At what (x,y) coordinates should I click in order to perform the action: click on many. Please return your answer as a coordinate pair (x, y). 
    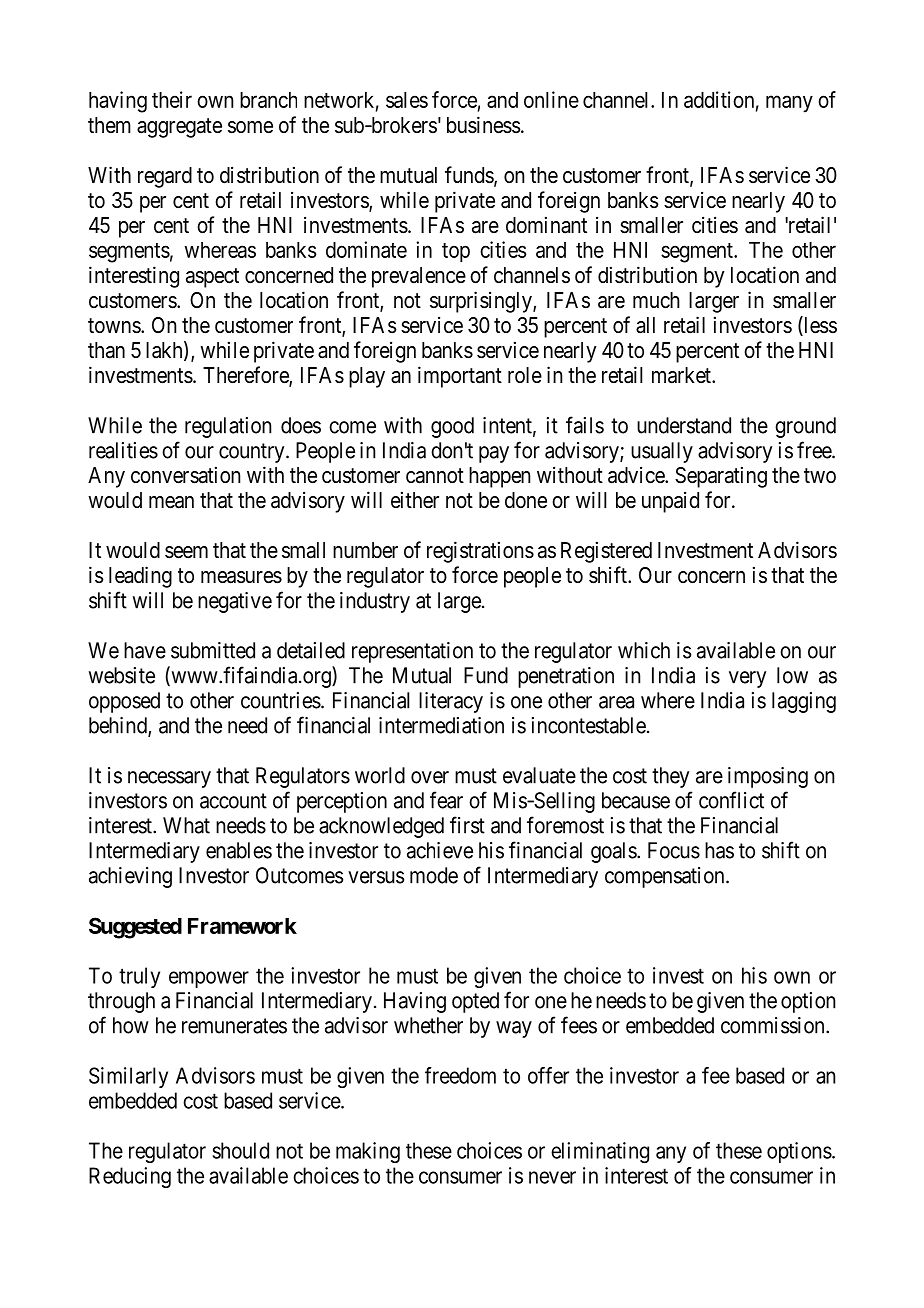
    Looking at the image, I should click on (789, 104).
